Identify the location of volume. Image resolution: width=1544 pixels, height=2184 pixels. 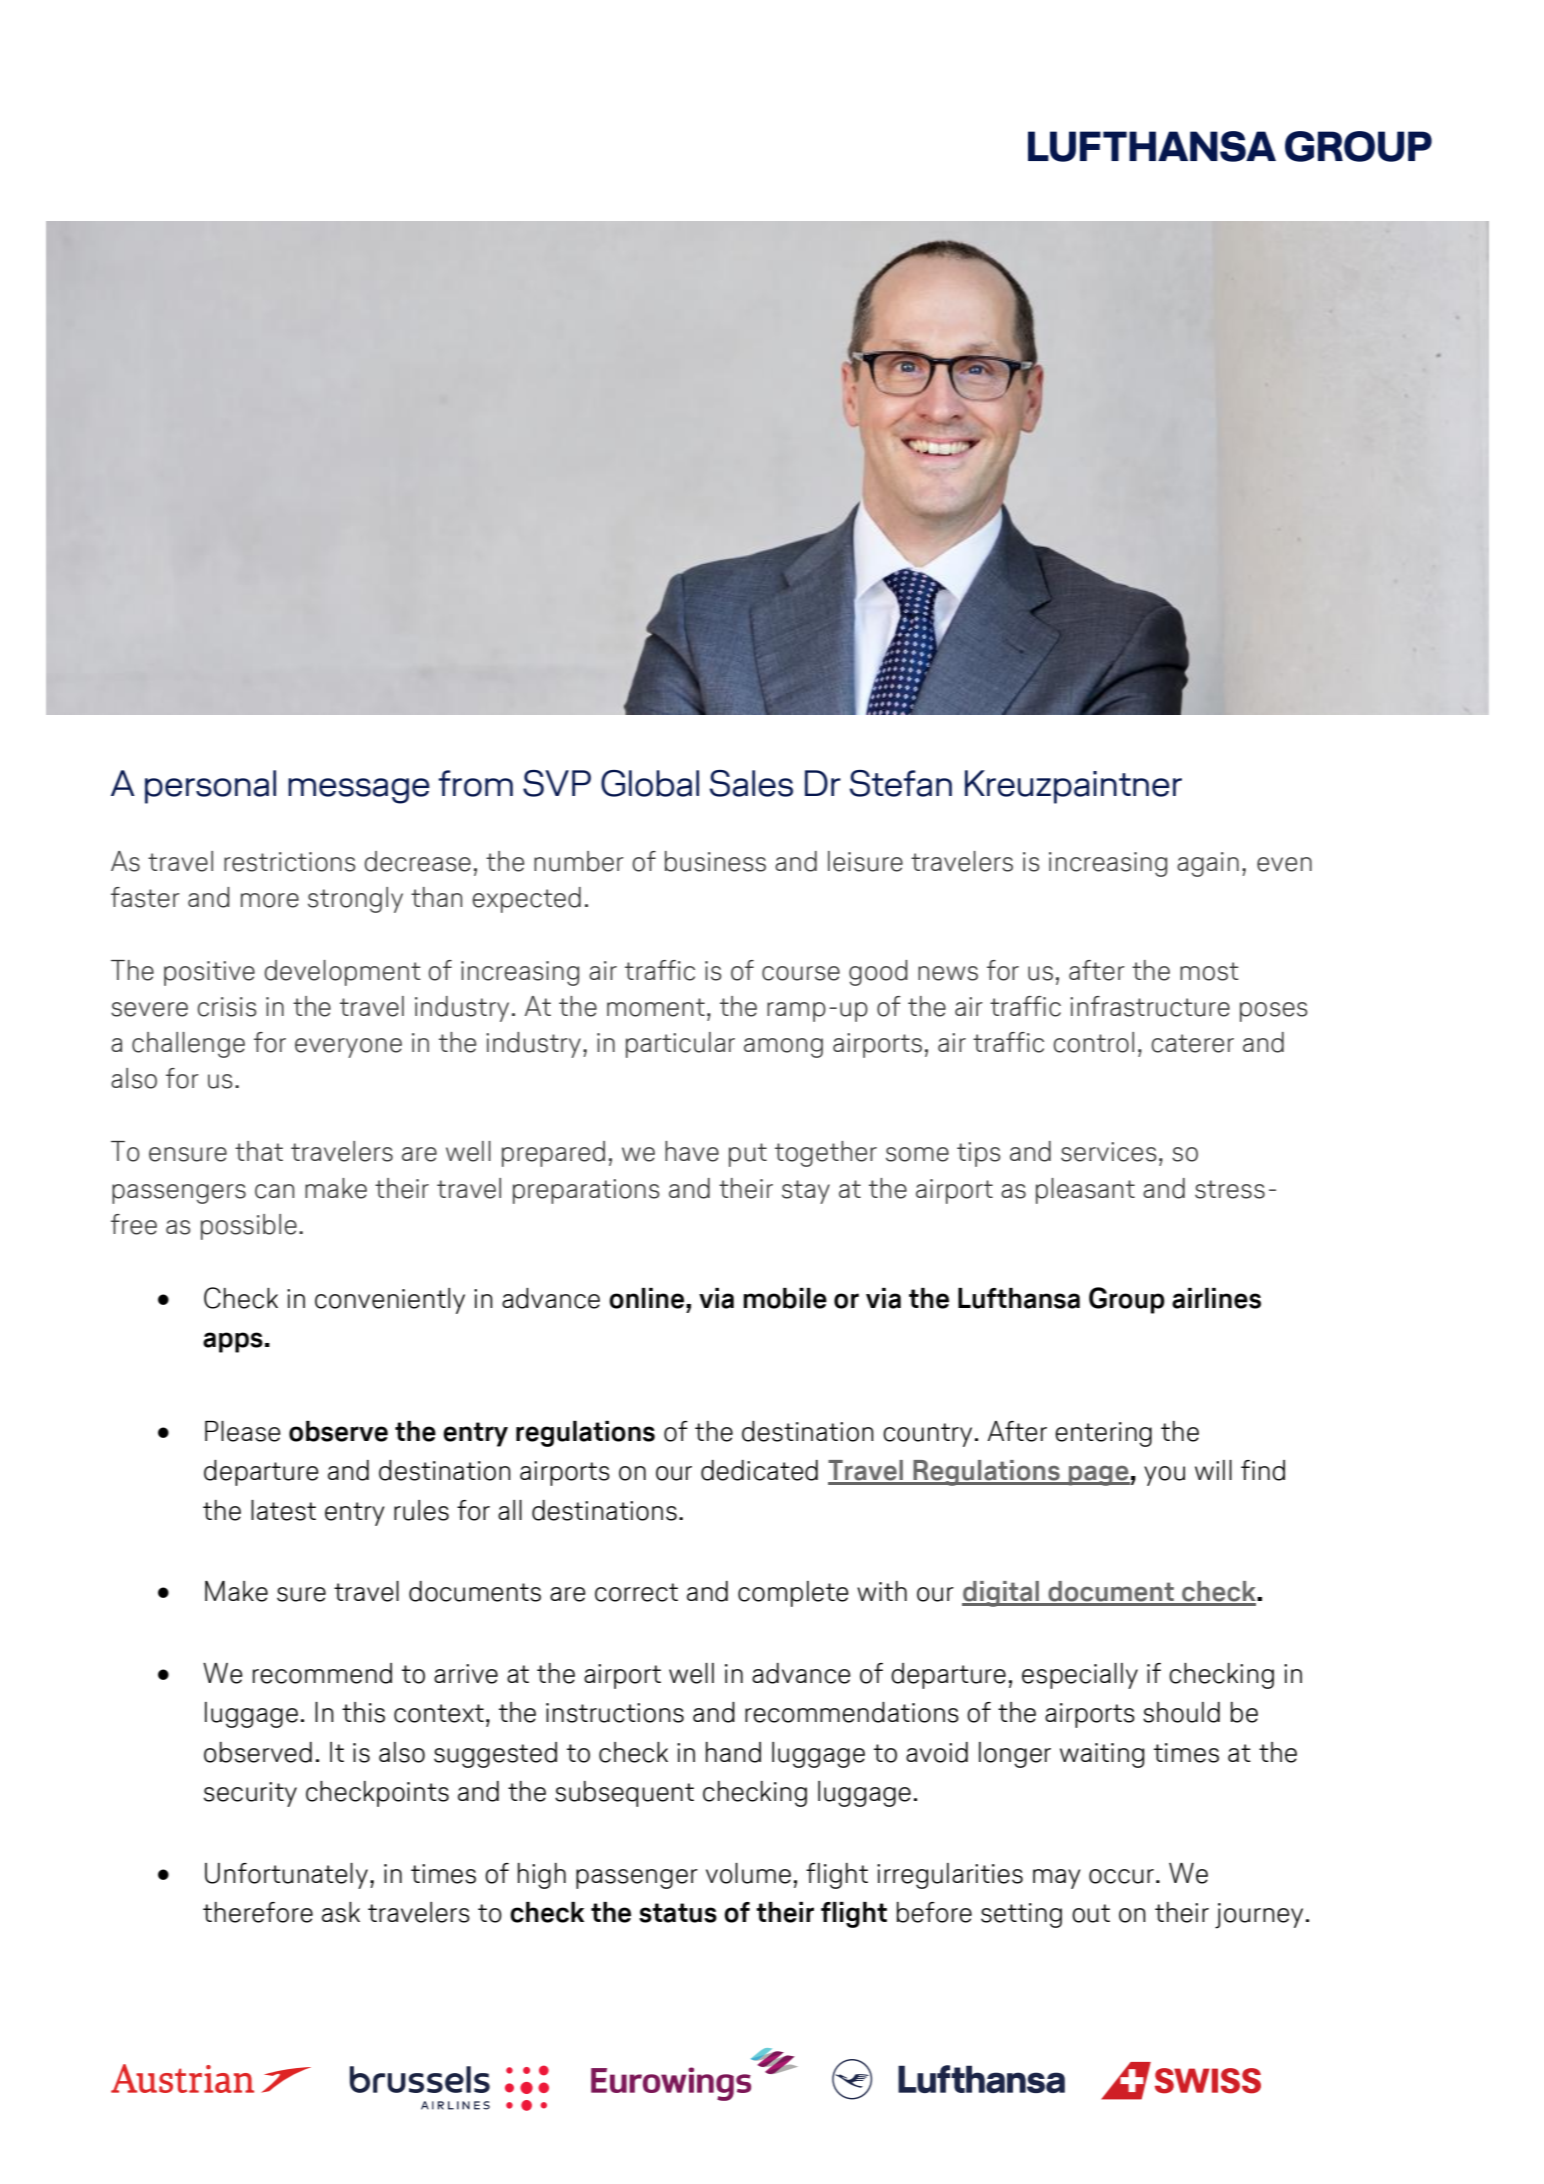
(748, 1873).
